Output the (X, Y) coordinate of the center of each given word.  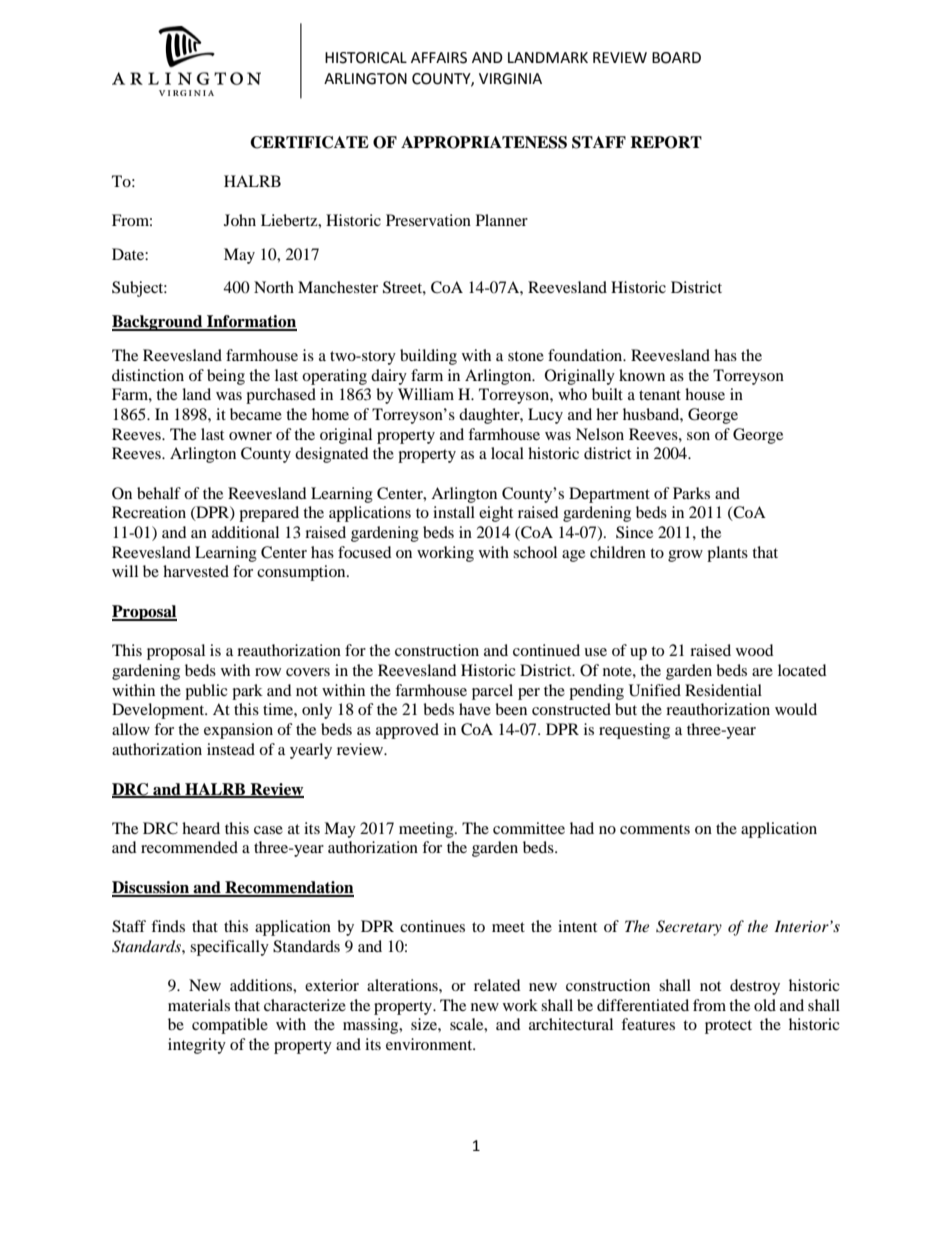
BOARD (676, 58)
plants (727, 554)
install (454, 512)
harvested (196, 571)
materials (199, 1005)
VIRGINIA (510, 79)
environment (430, 1044)
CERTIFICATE (309, 142)
